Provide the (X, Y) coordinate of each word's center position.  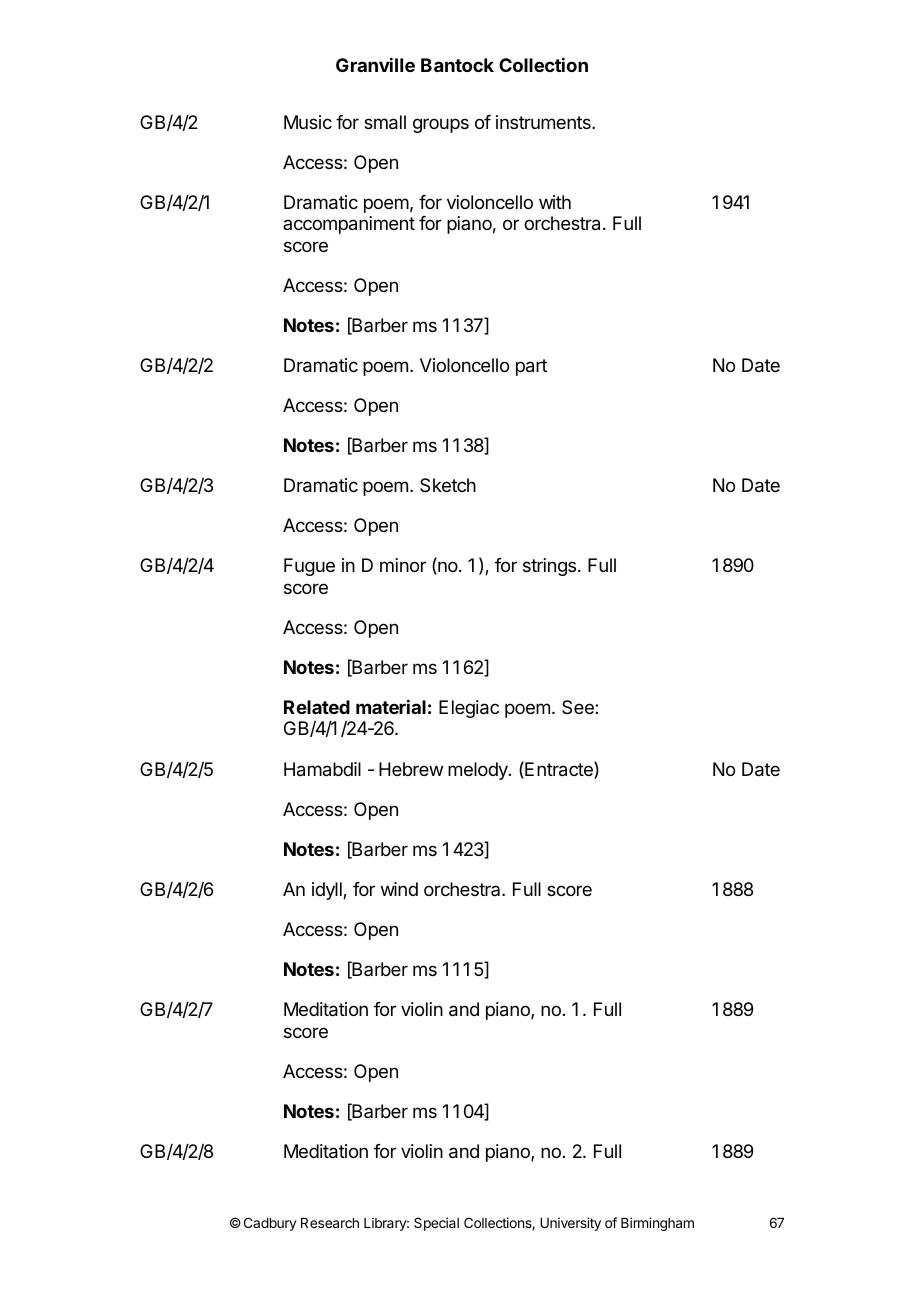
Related (317, 707)
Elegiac (469, 709)
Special (436, 1224)
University (570, 1224)
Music (308, 122)
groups (441, 125)
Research (330, 1223)
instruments (544, 122)
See (579, 707)
